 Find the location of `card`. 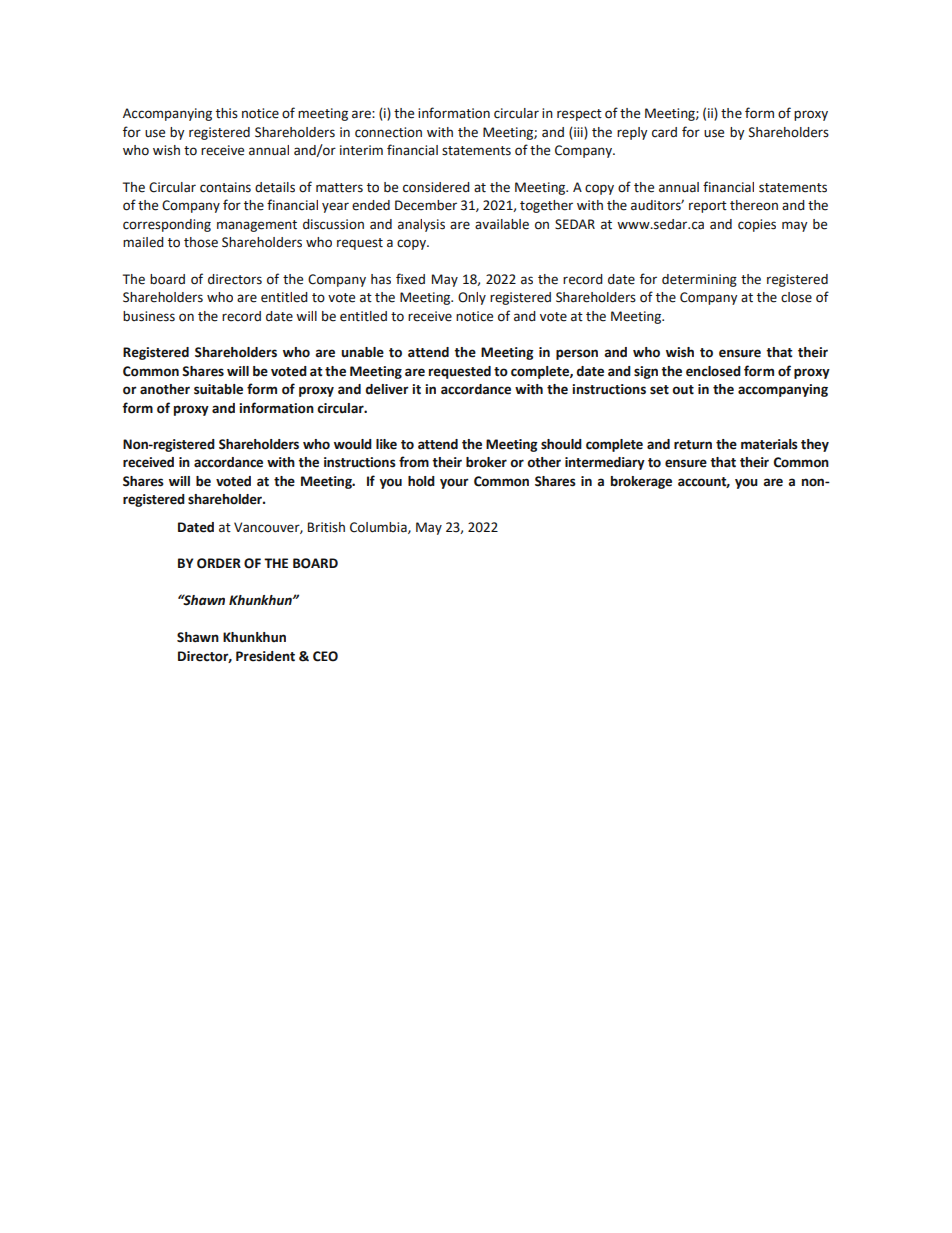

card is located at coordinates (664, 132).
